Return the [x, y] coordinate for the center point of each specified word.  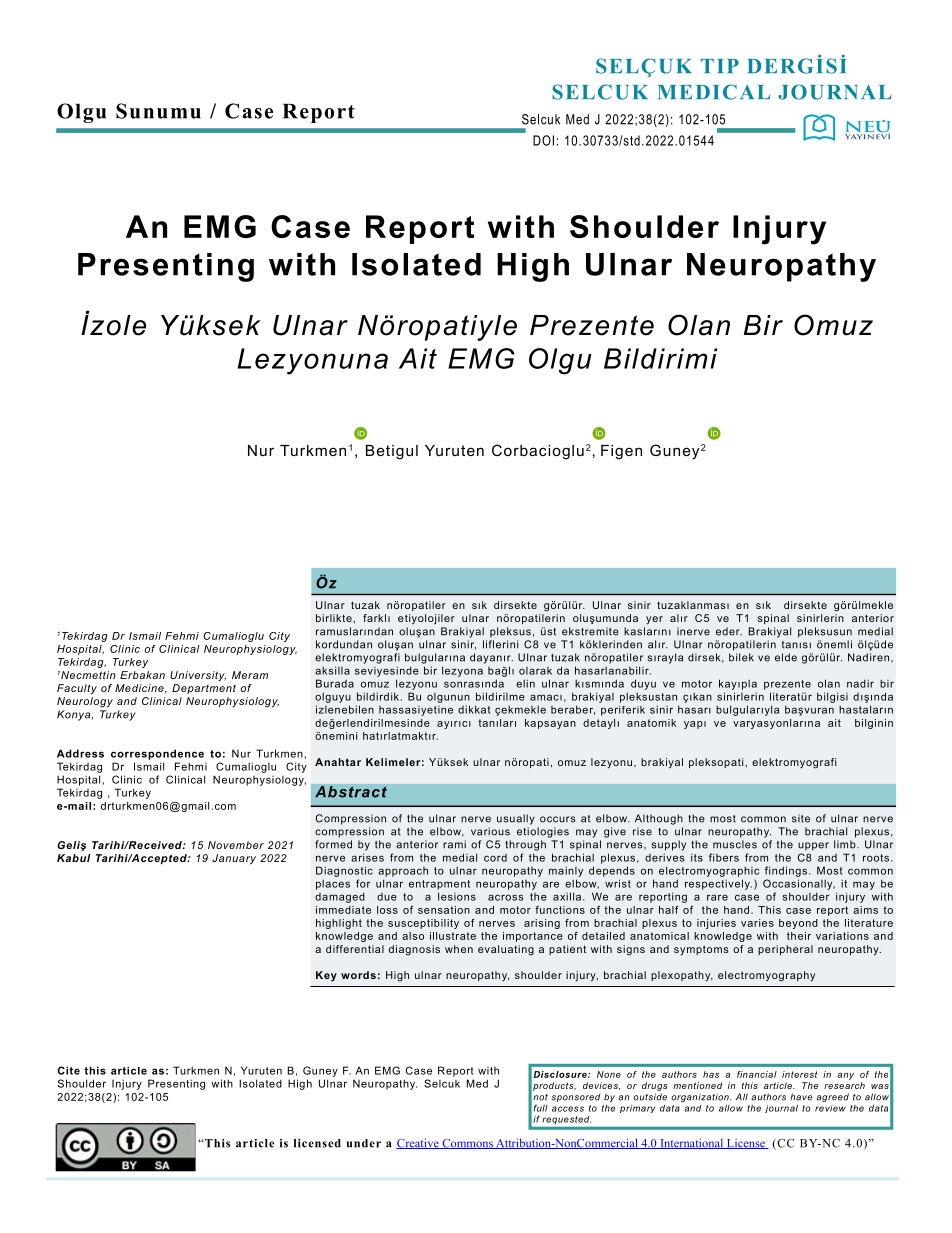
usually [516, 819]
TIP [720, 66]
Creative [418, 1144]
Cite [68, 1070]
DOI [543, 140]
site [801, 818]
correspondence [157, 754]
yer [654, 620]
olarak [535, 671]
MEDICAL [714, 92]
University [198, 676]
